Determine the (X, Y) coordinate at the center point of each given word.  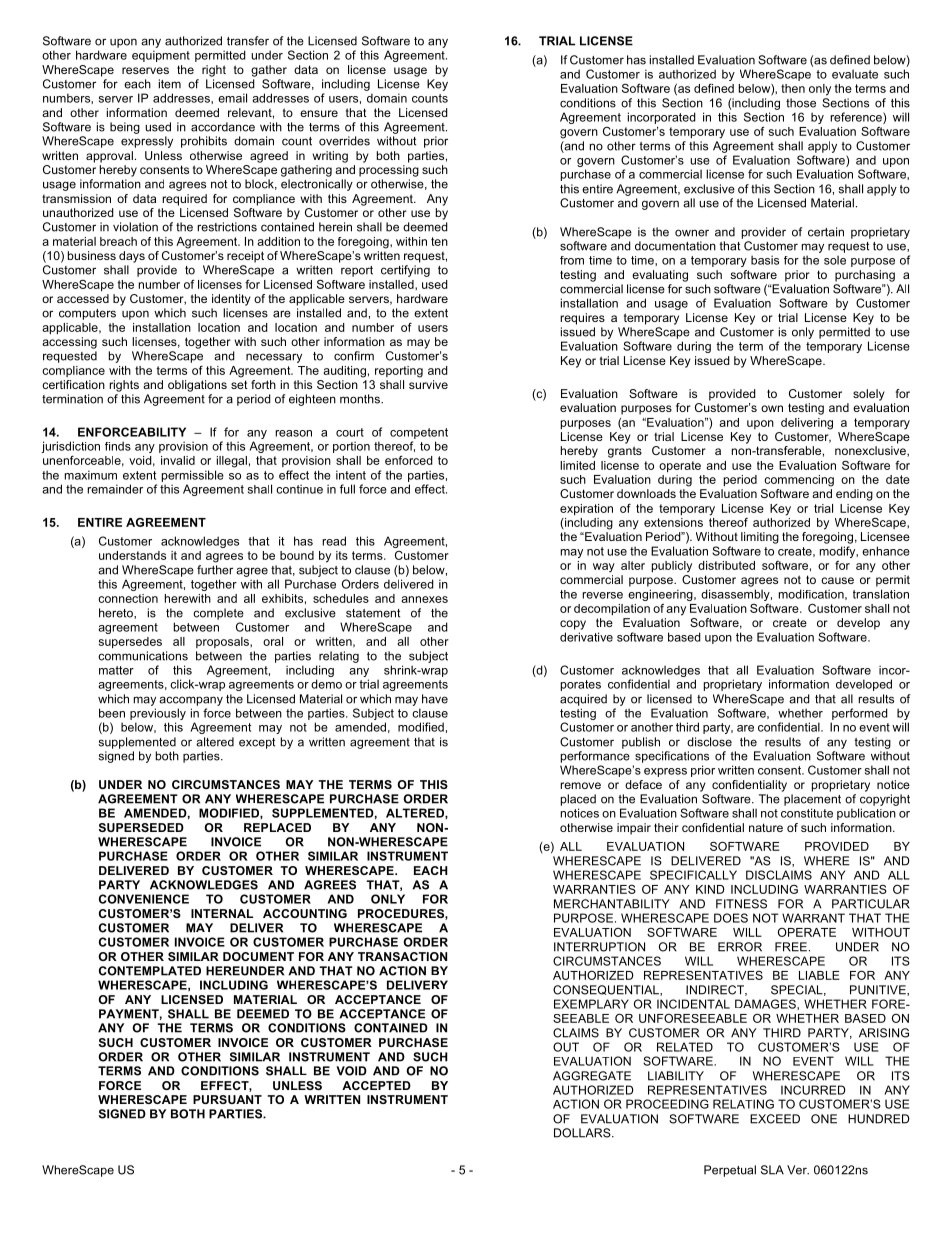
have (435, 699)
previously (158, 714)
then (793, 88)
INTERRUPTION (599, 947)
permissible (193, 476)
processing (389, 171)
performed (860, 714)
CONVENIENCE (144, 899)
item (170, 84)
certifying (405, 271)
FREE (791, 947)
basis (765, 260)
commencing (799, 481)
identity (231, 300)
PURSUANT (227, 1099)
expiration (586, 509)
